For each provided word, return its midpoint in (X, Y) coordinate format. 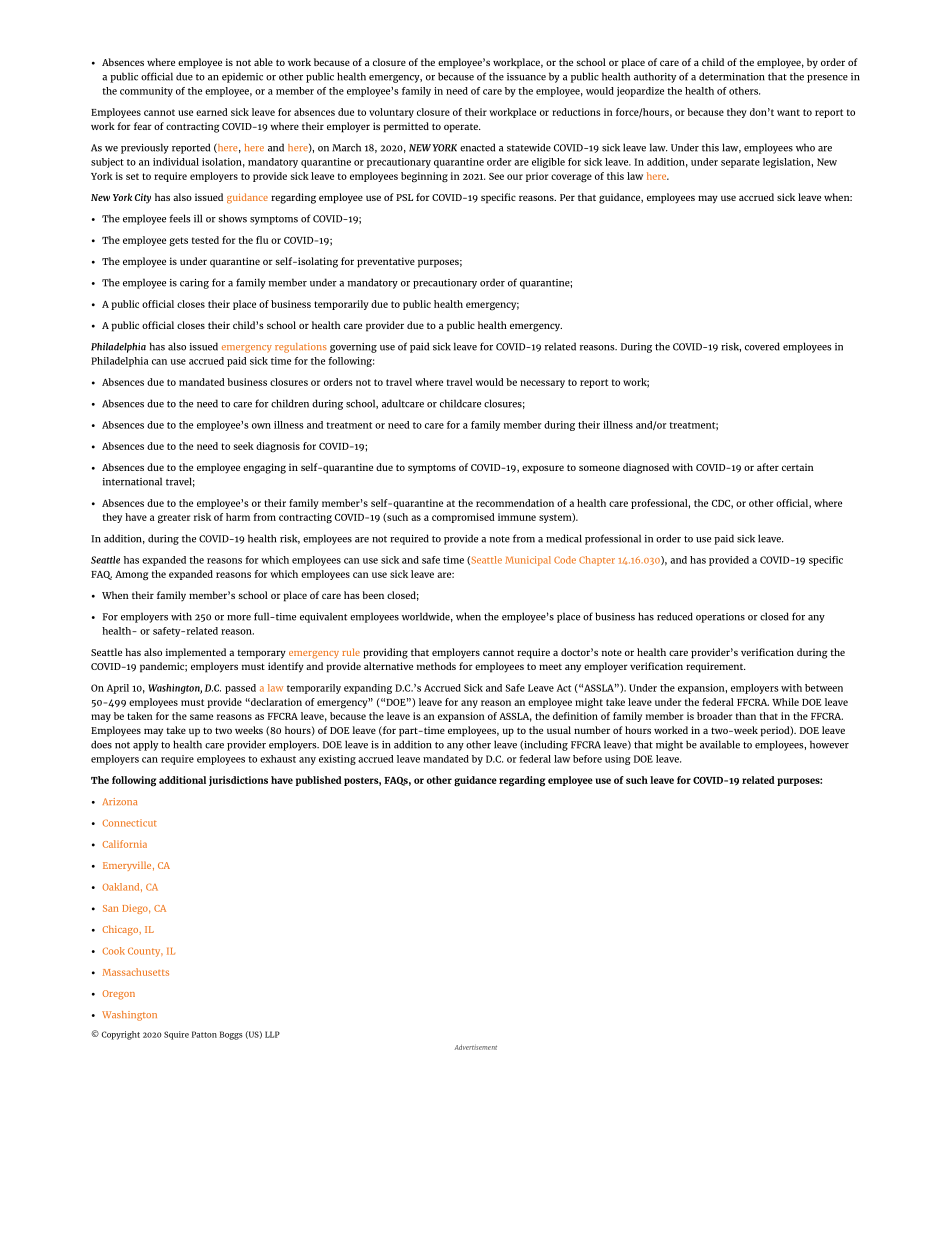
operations (720, 618)
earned (212, 112)
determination (732, 76)
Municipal (528, 561)
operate (462, 128)
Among (131, 576)
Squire (176, 1035)
